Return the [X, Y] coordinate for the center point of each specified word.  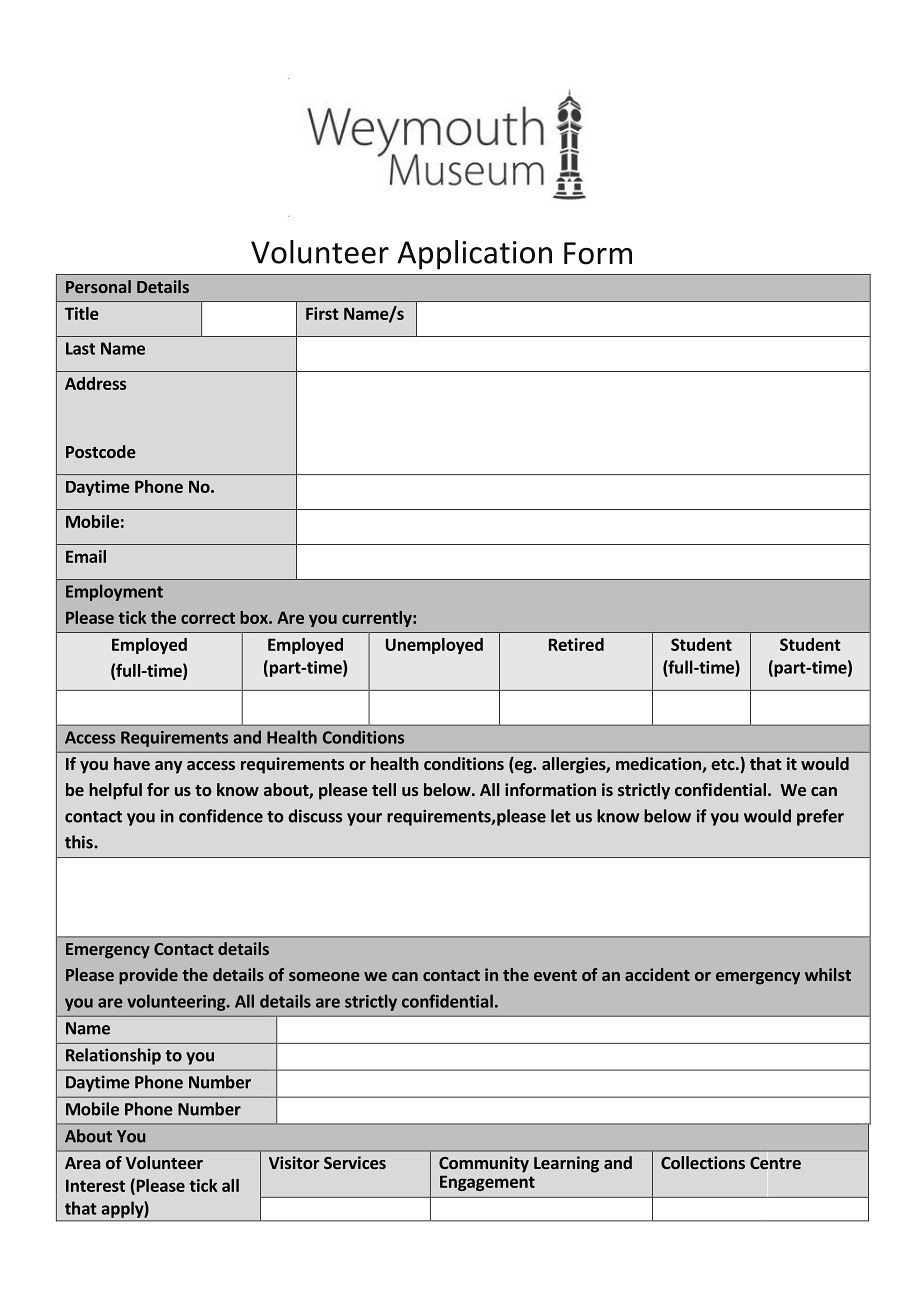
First [322, 313]
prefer [820, 817]
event [555, 975]
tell [384, 789]
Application [474, 255]
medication [659, 765]
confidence [221, 816]
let [561, 816]
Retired [576, 644]
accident [657, 974]
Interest [95, 1185]
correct [208, 618]
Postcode [101, 451]
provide [148, 976]
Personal [98, 286]
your [364, 819]
